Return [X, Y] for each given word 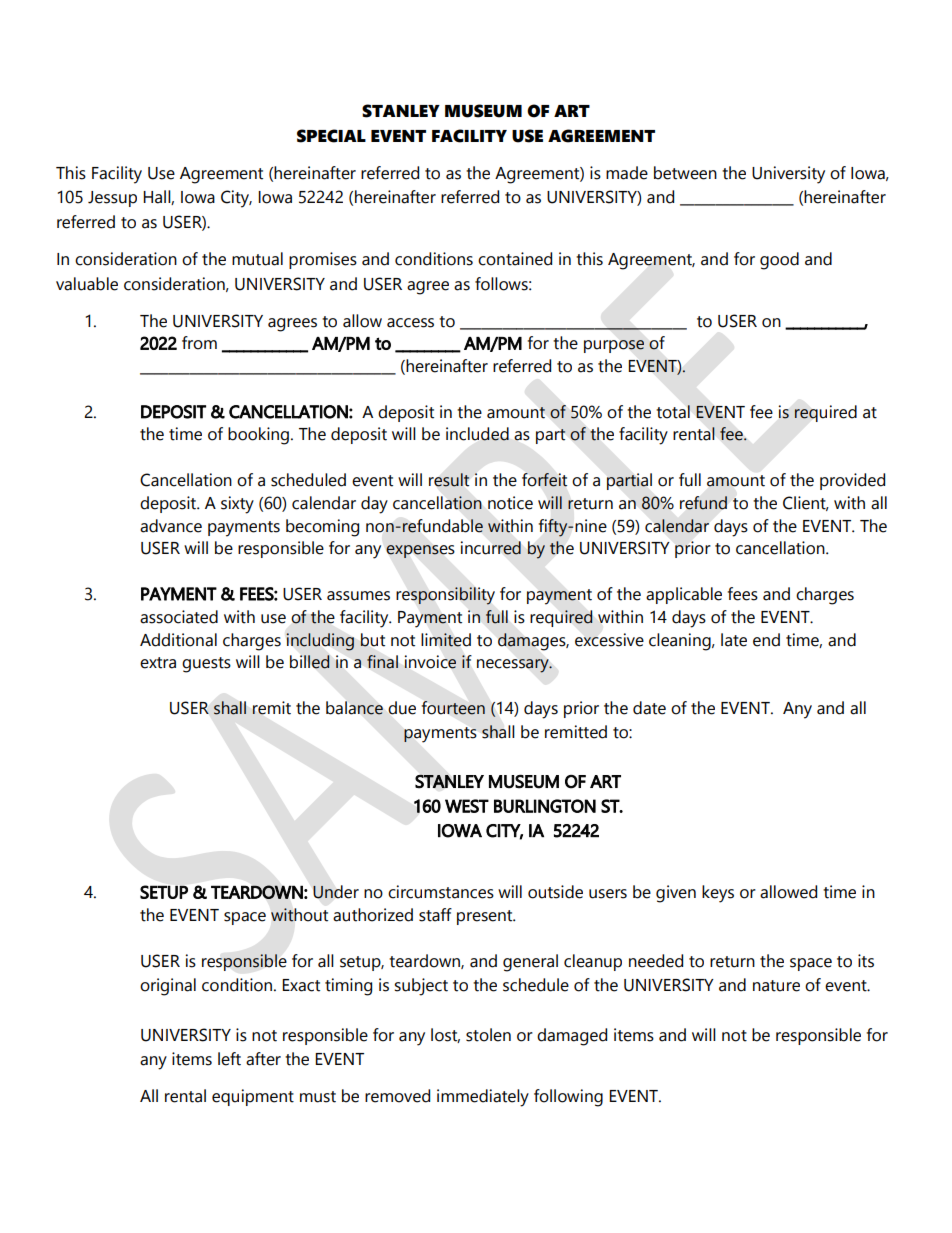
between [685, 173]
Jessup [112, 199]
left [229, 1059]
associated [179, 617]
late [734, 640]
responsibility [445, 596]
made [627, 173]
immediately [483, 1098]
